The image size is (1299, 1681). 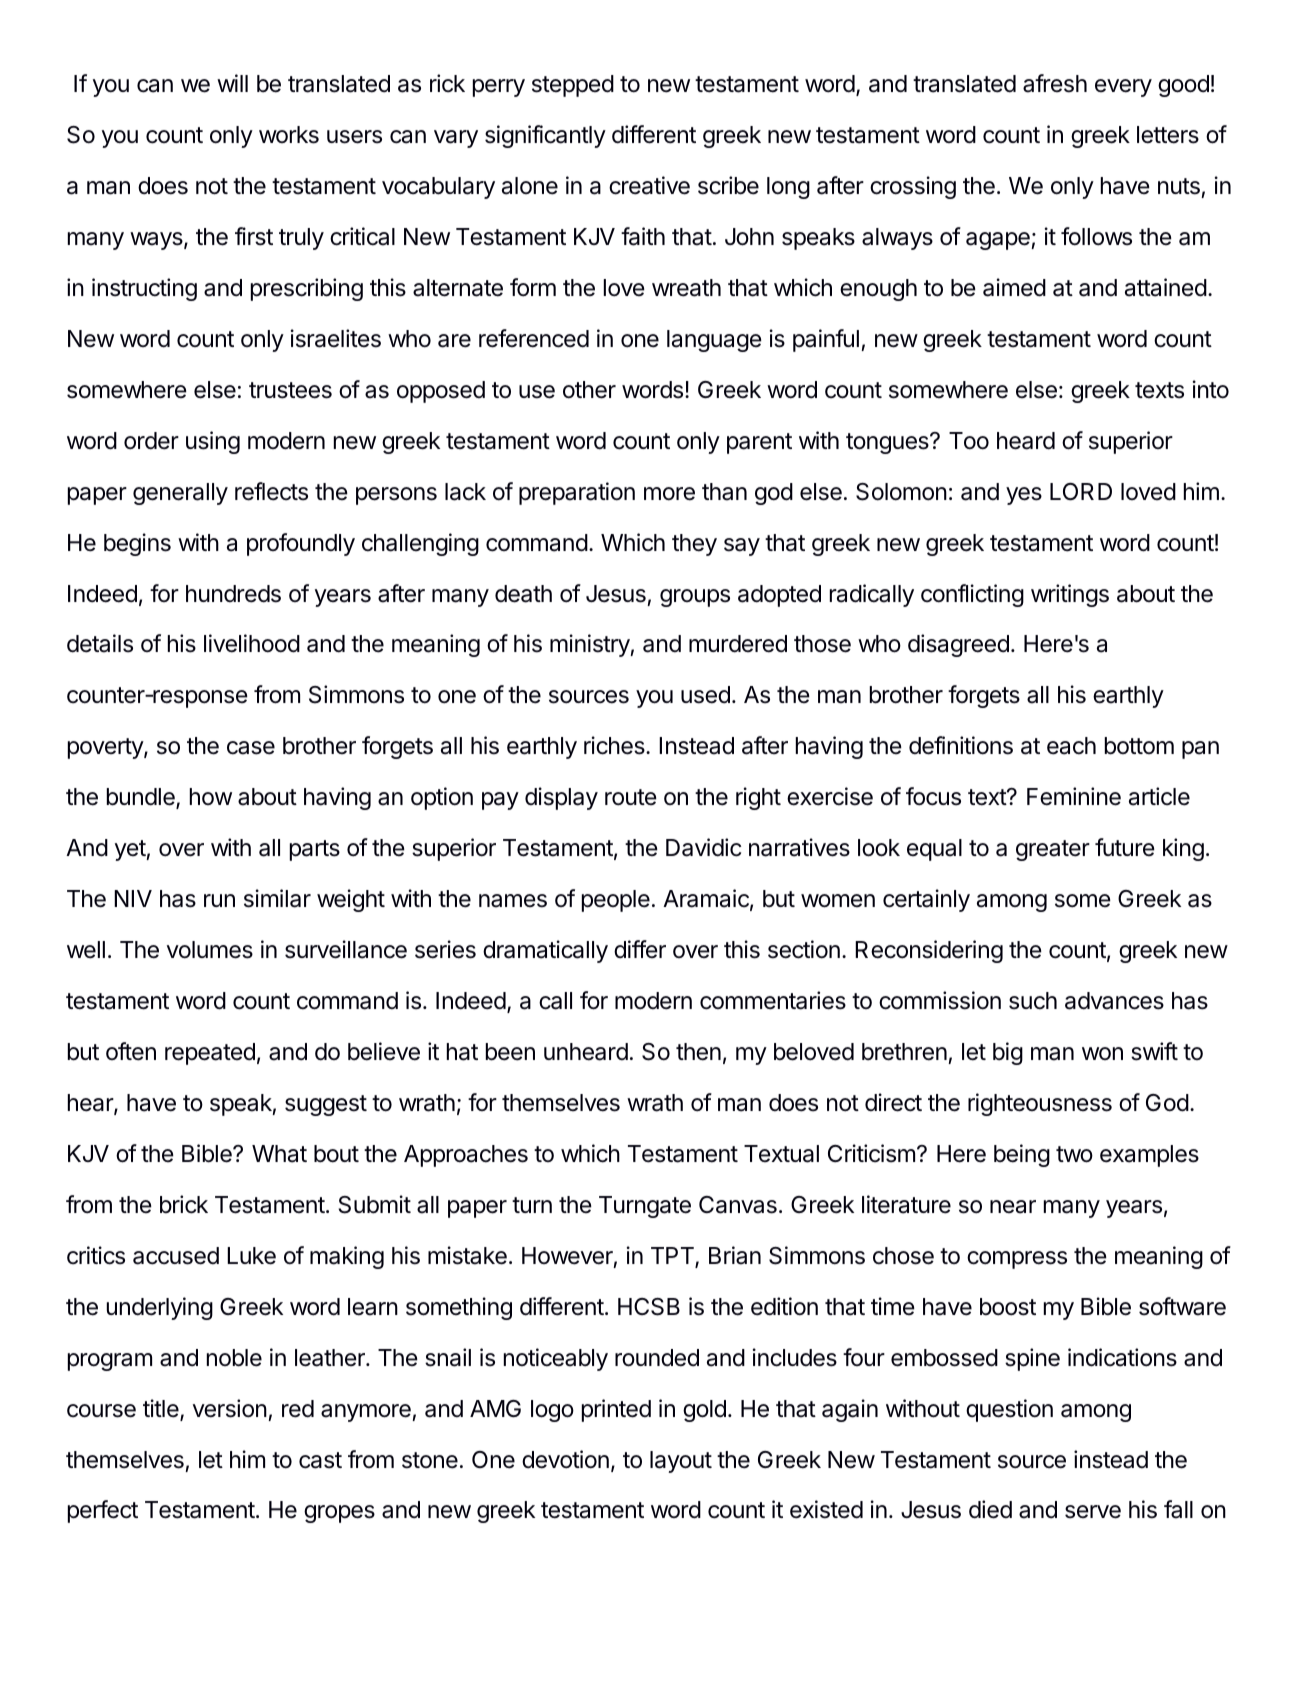 What do you see at coordinates (142, 798) in the image?
I see `bundle` at bounding box center [142, 798].
